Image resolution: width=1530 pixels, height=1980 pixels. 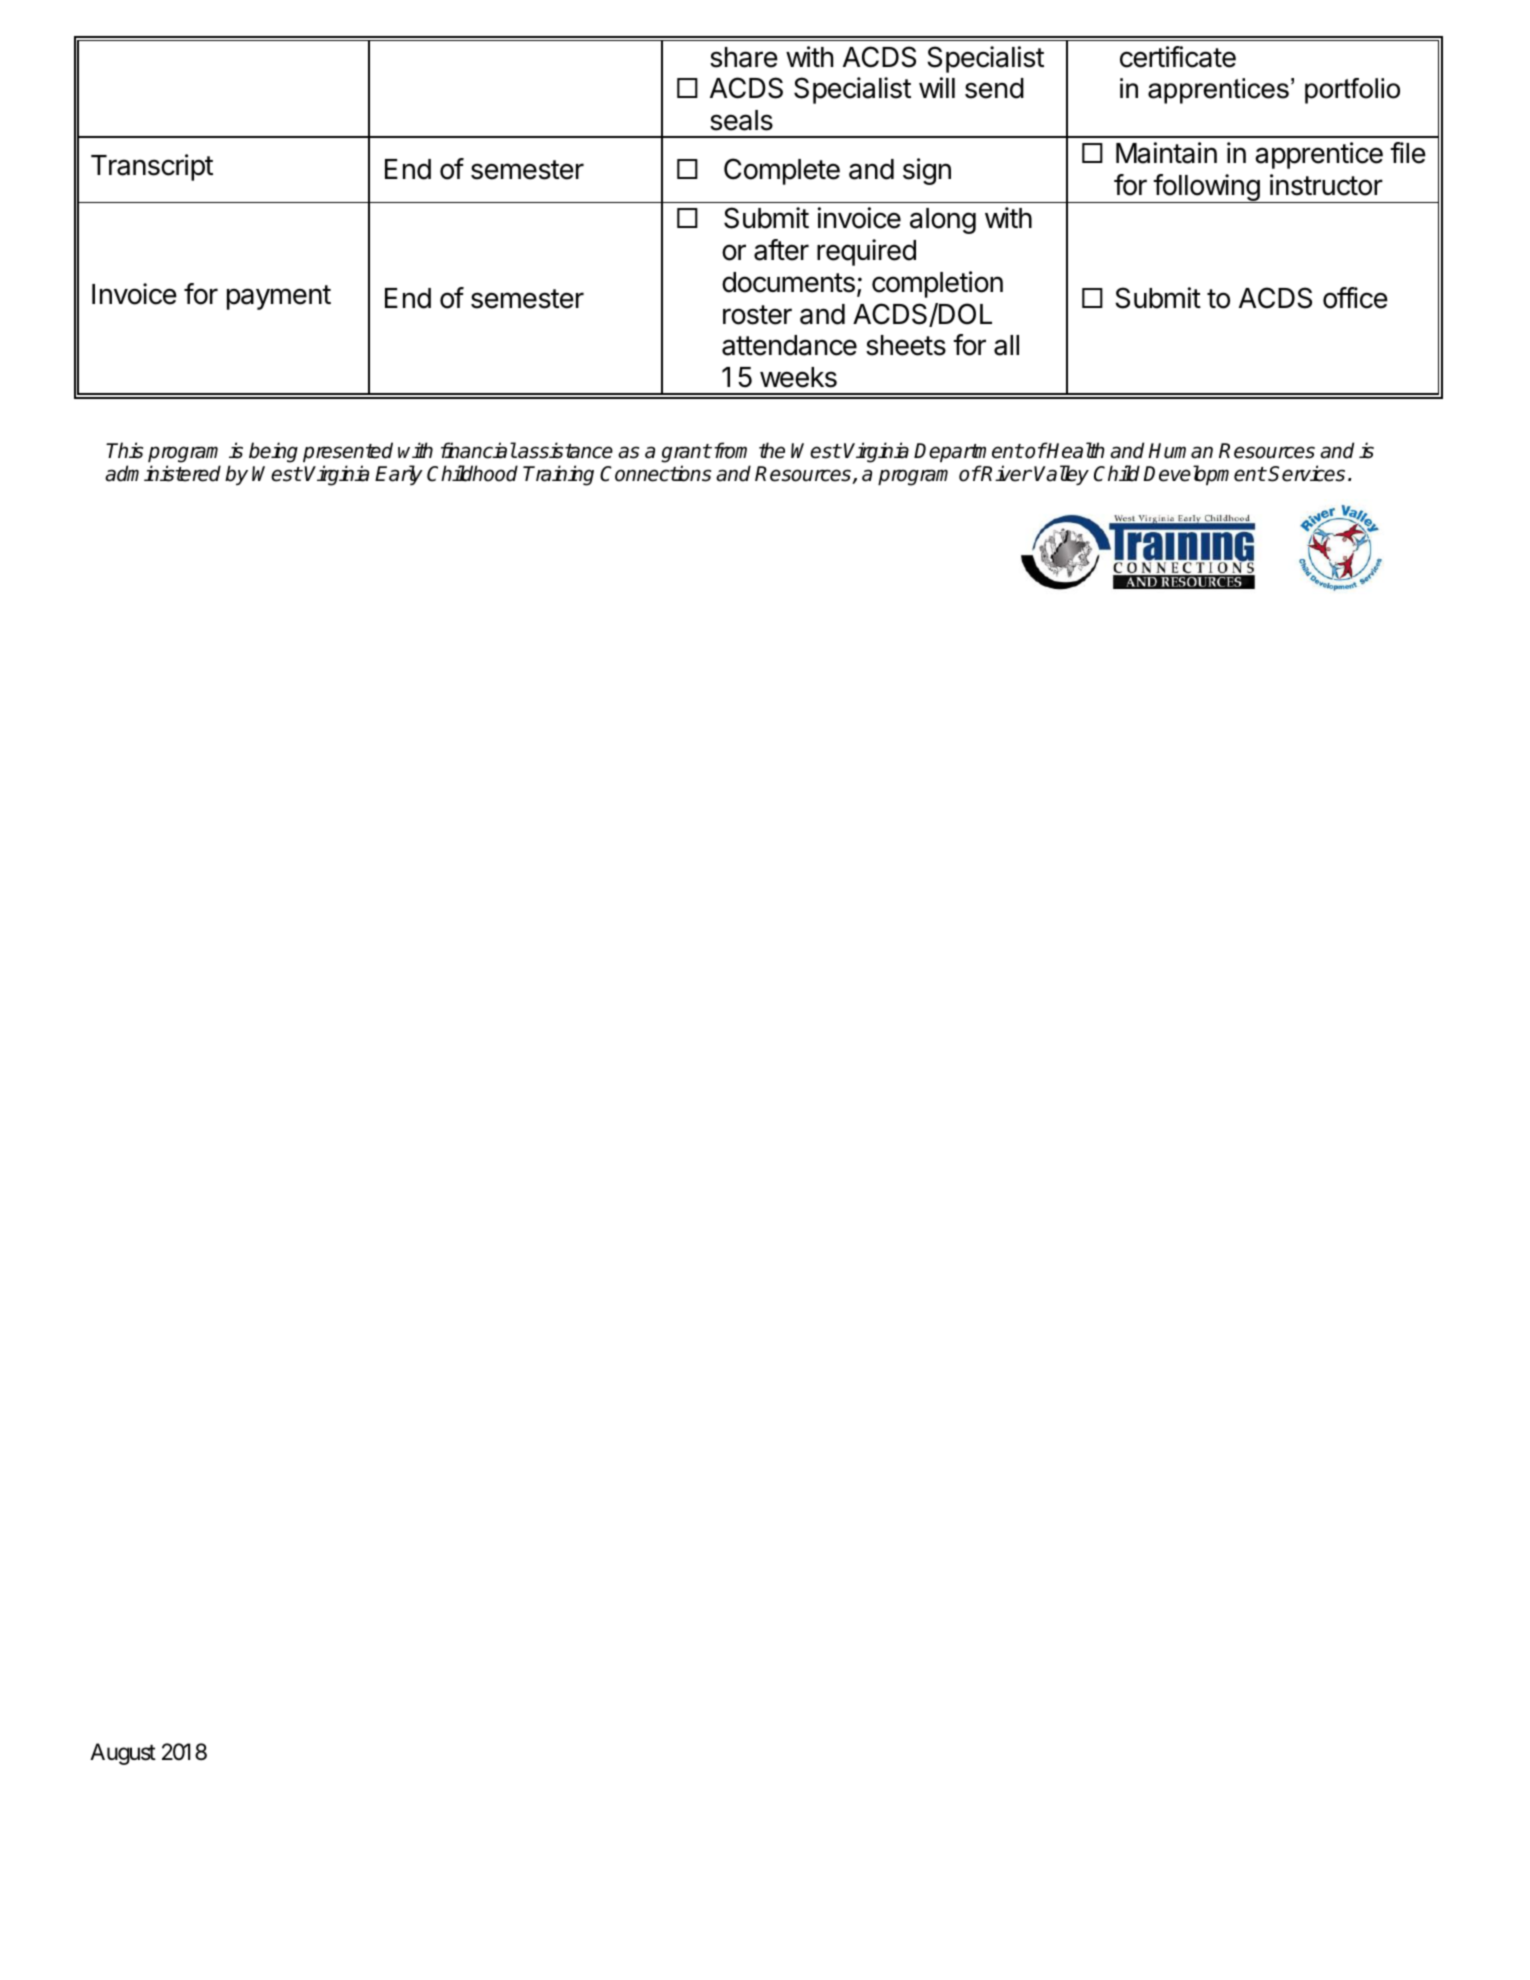 What do you see at coordinates (163, 473) in the document?
I see `administered` at bounding box center [163, 473].
